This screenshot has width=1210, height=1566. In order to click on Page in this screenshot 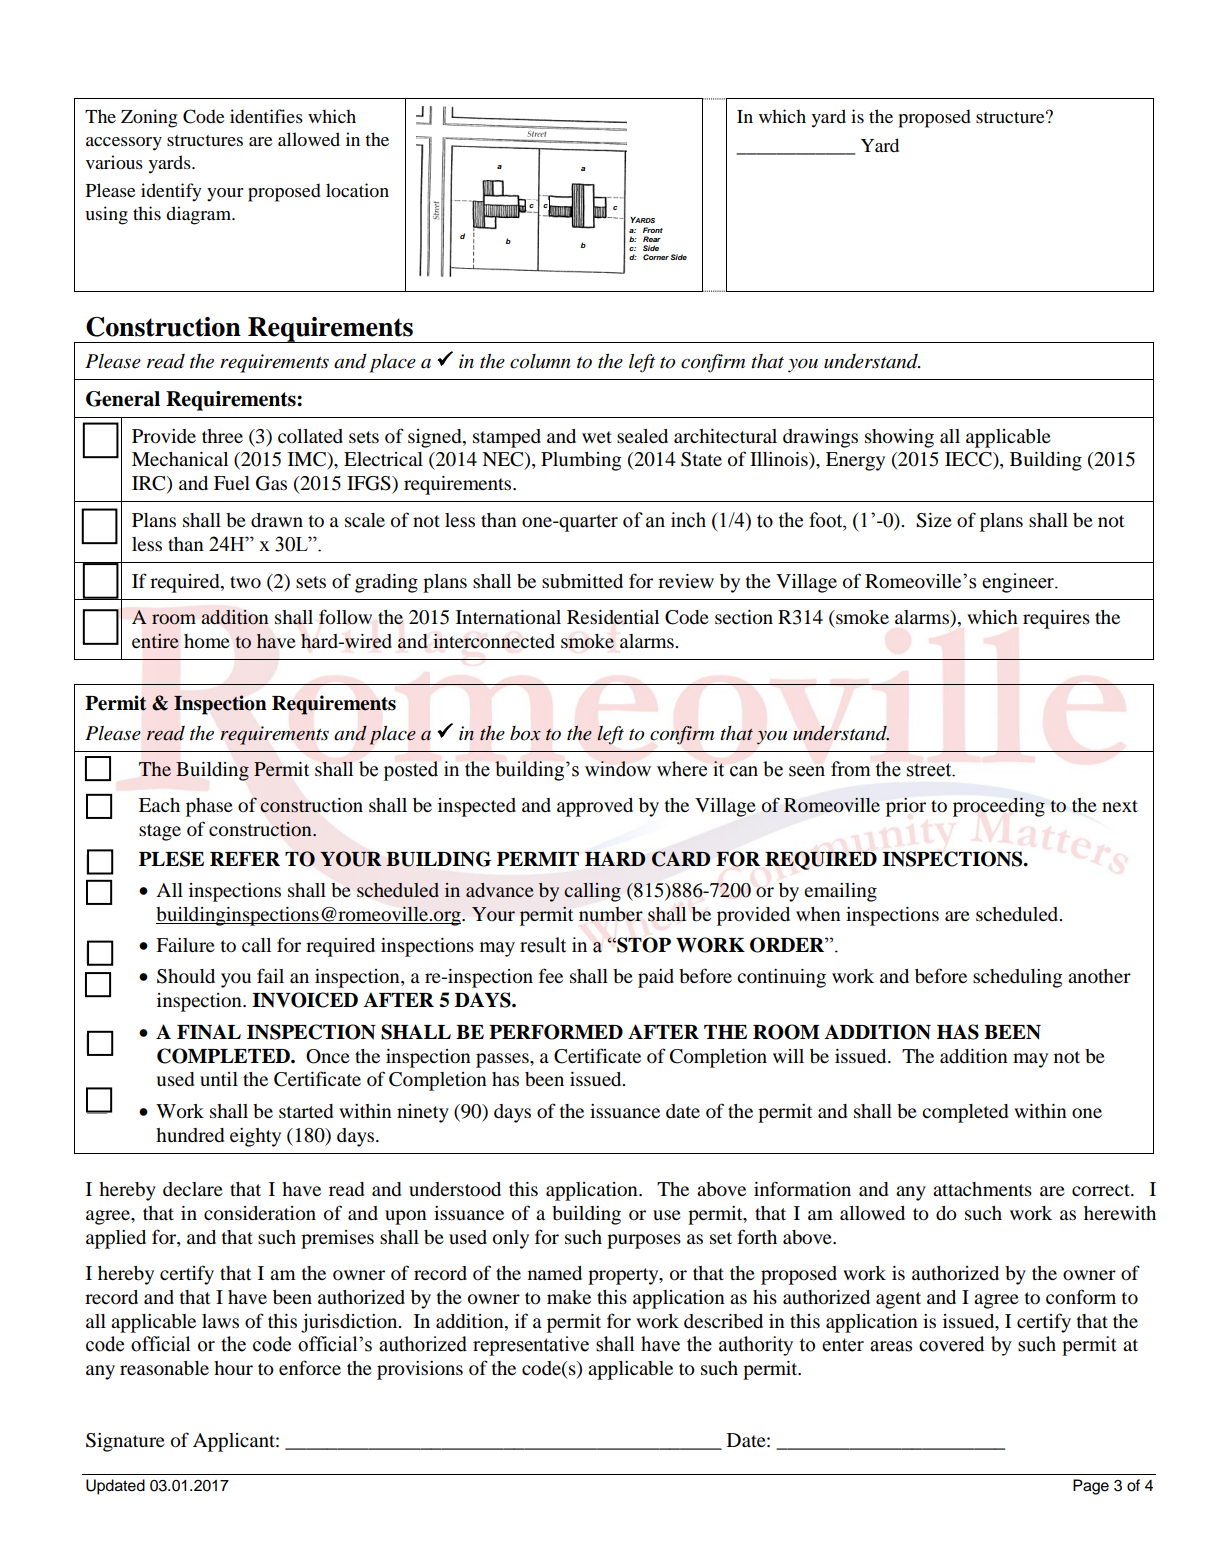, I will do `click(1091, 1487)`.
